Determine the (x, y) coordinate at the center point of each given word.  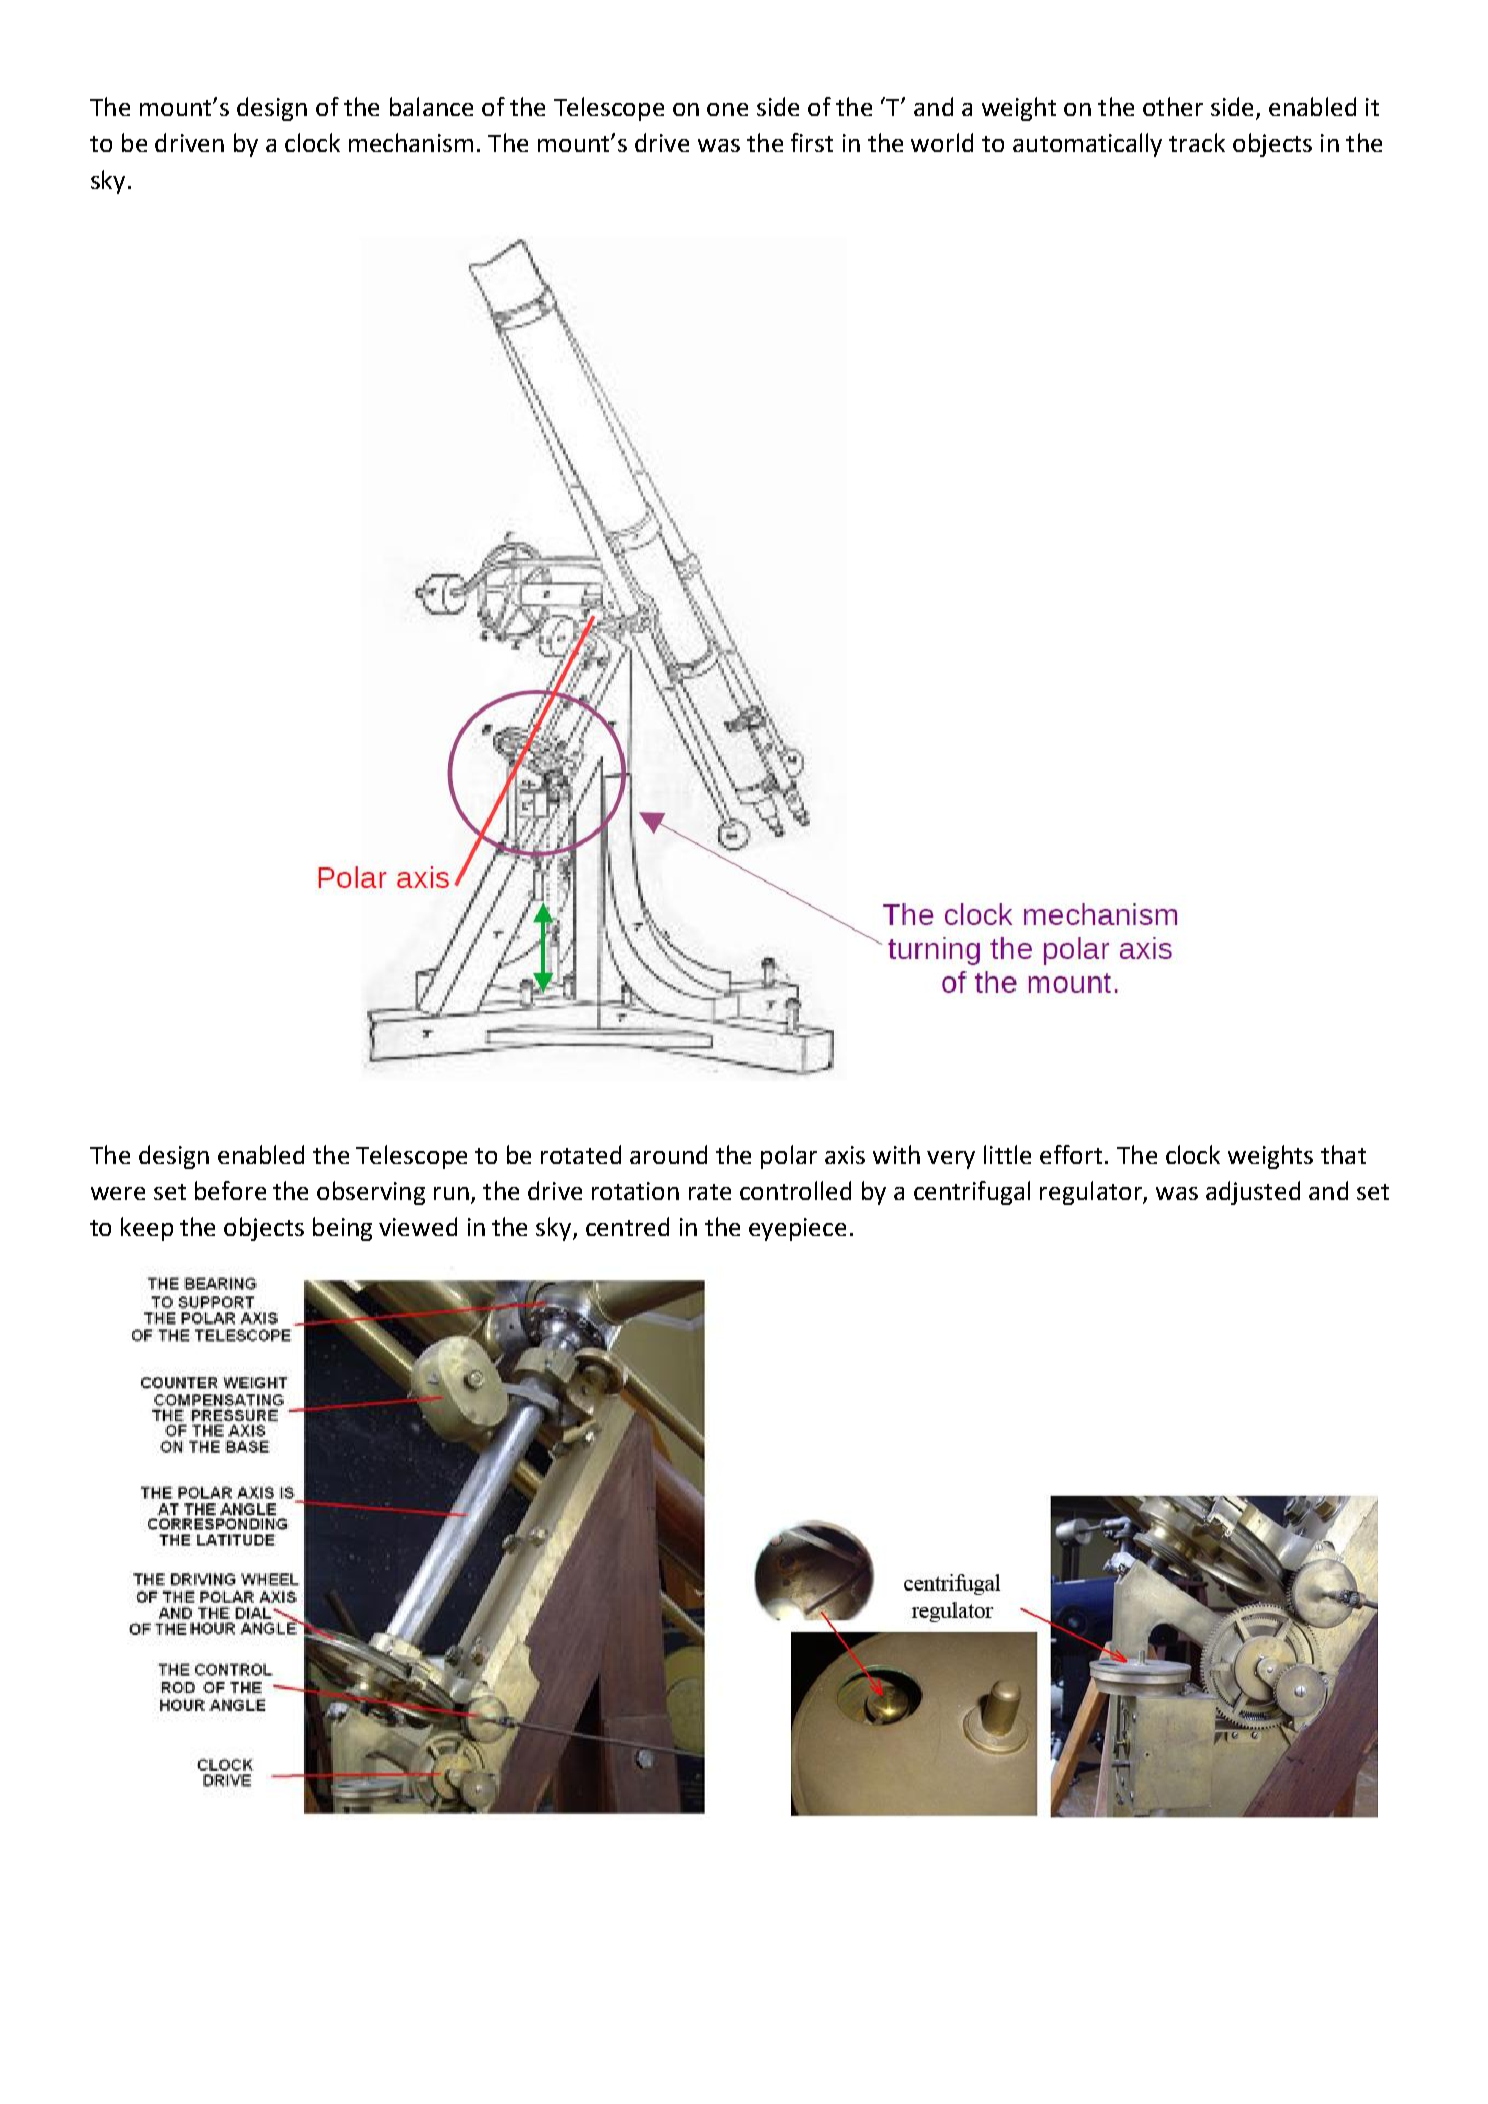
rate (710, 1192)
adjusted (1253, 1193)
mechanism (411, 142)
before (230, 1190)
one (727, 109)
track (1197, 142)
